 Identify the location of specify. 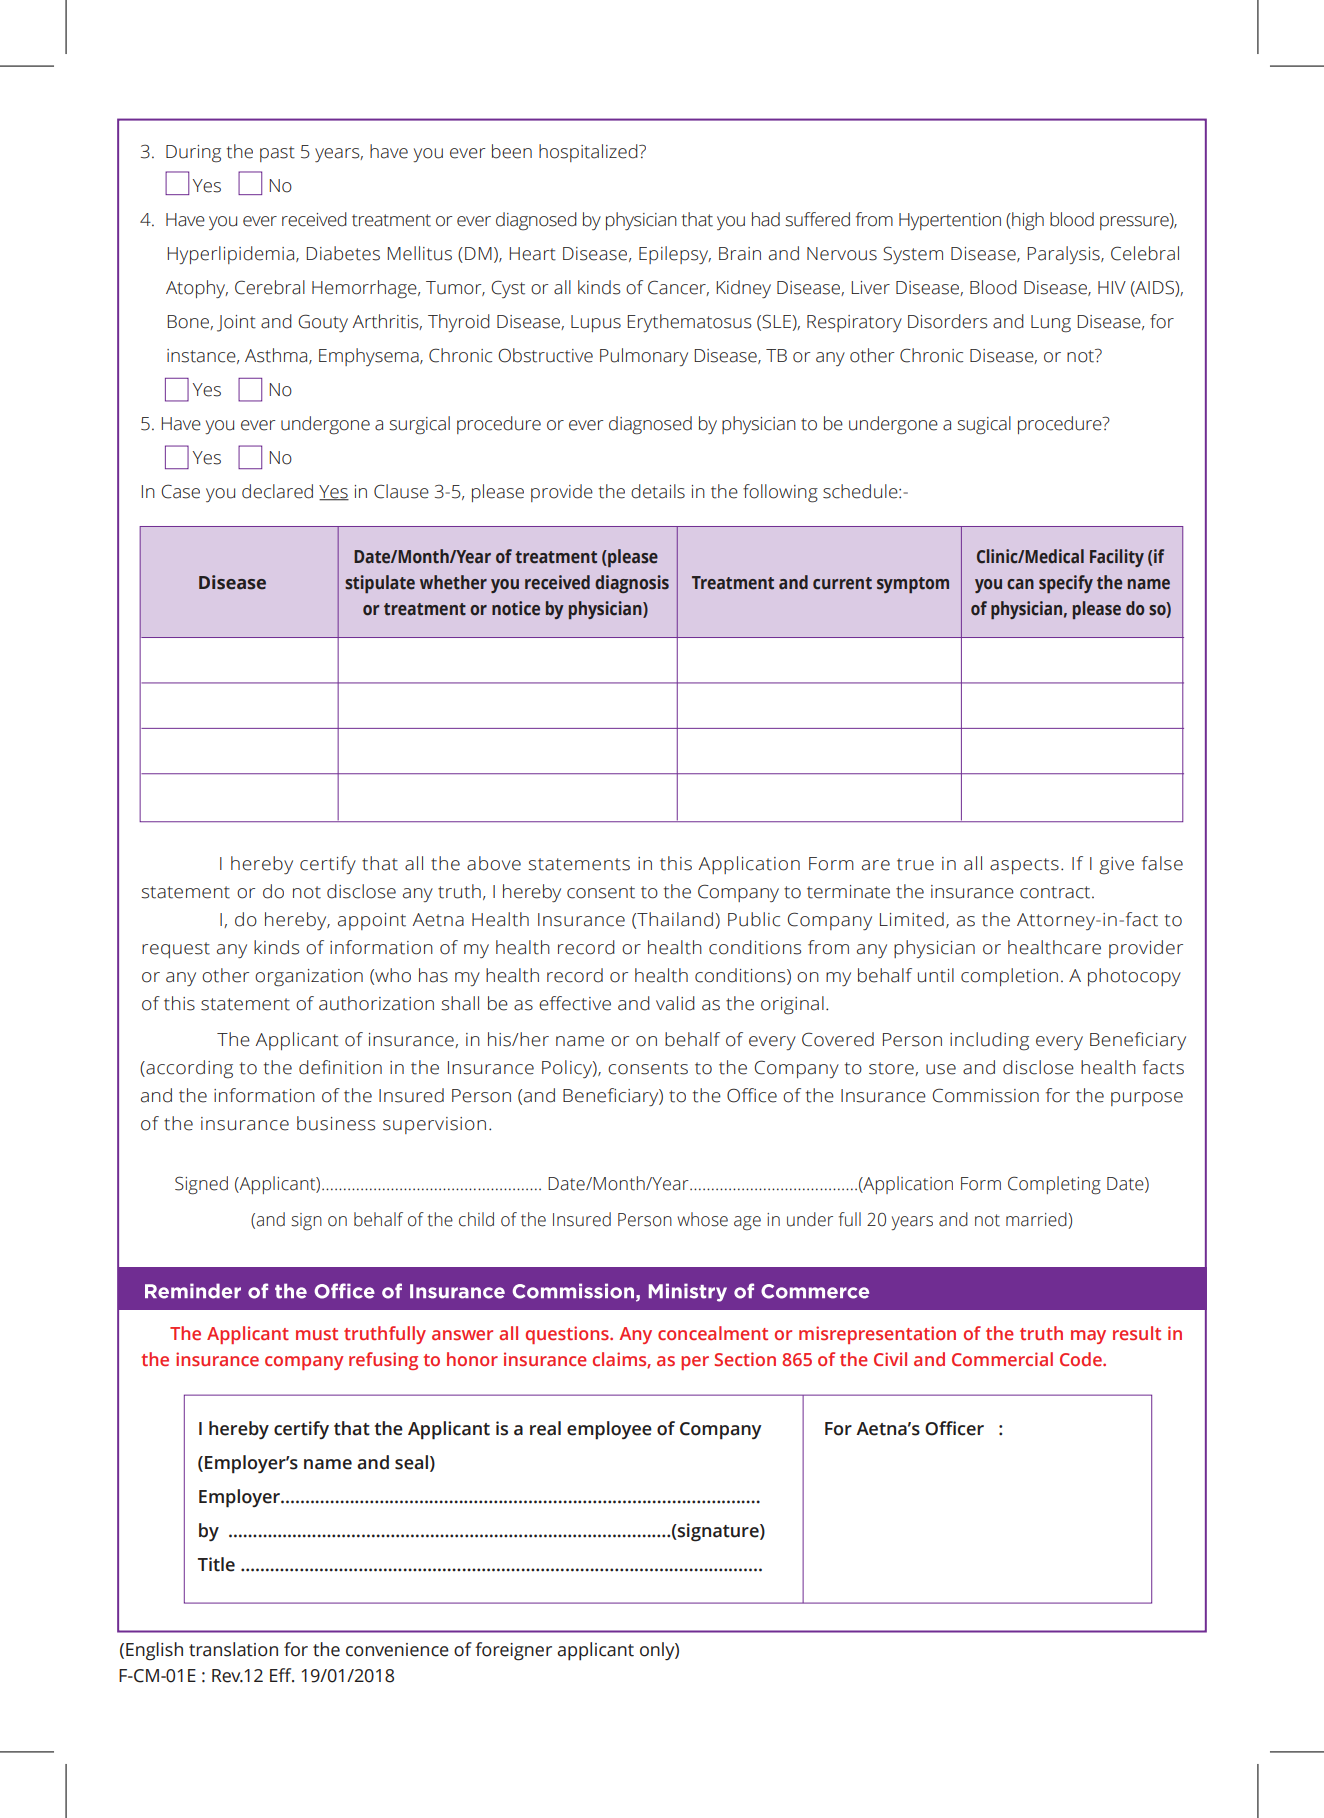
(1066, 584).
